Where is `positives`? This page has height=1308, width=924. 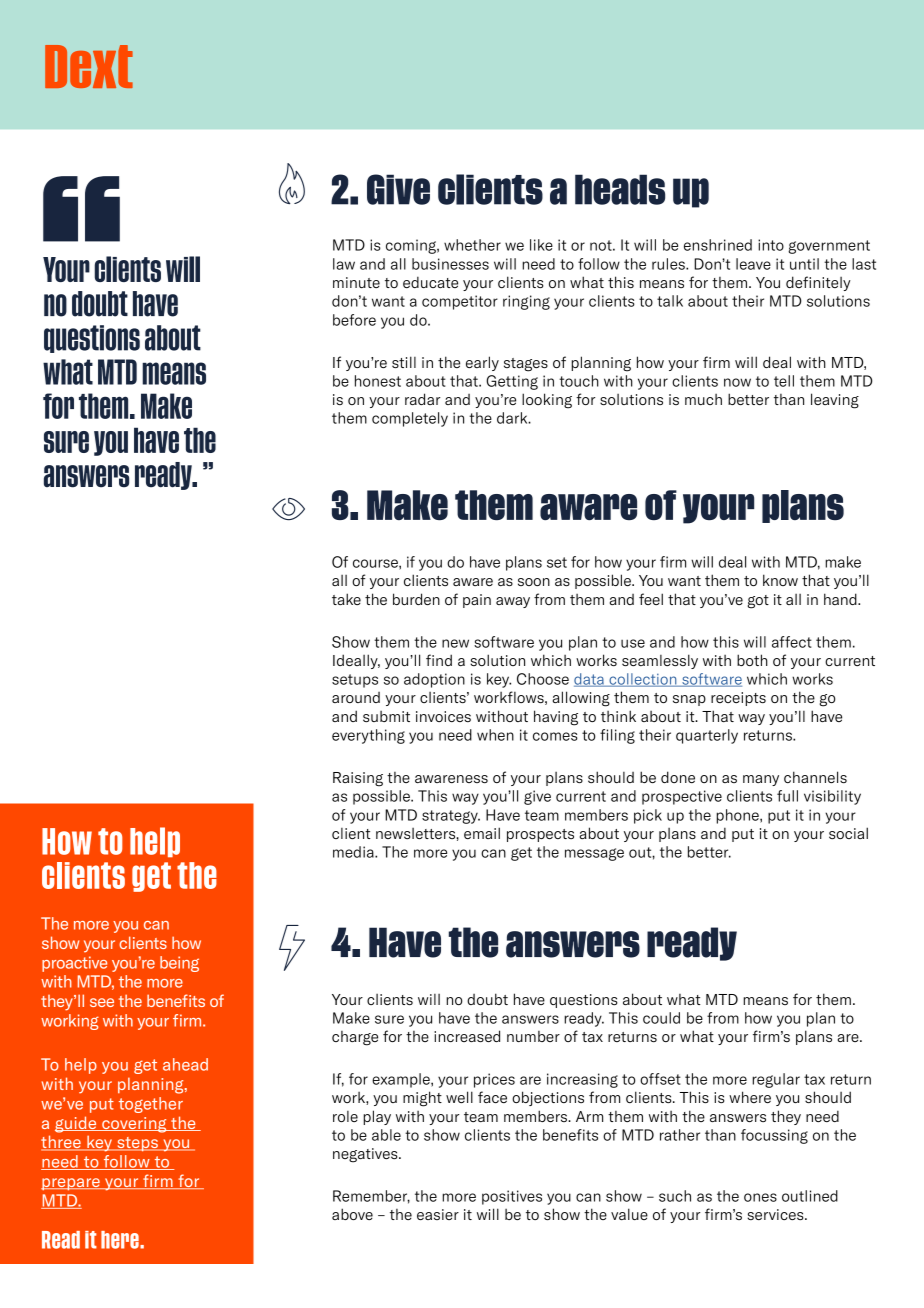
positives is located at coordinates (512, 1197).
